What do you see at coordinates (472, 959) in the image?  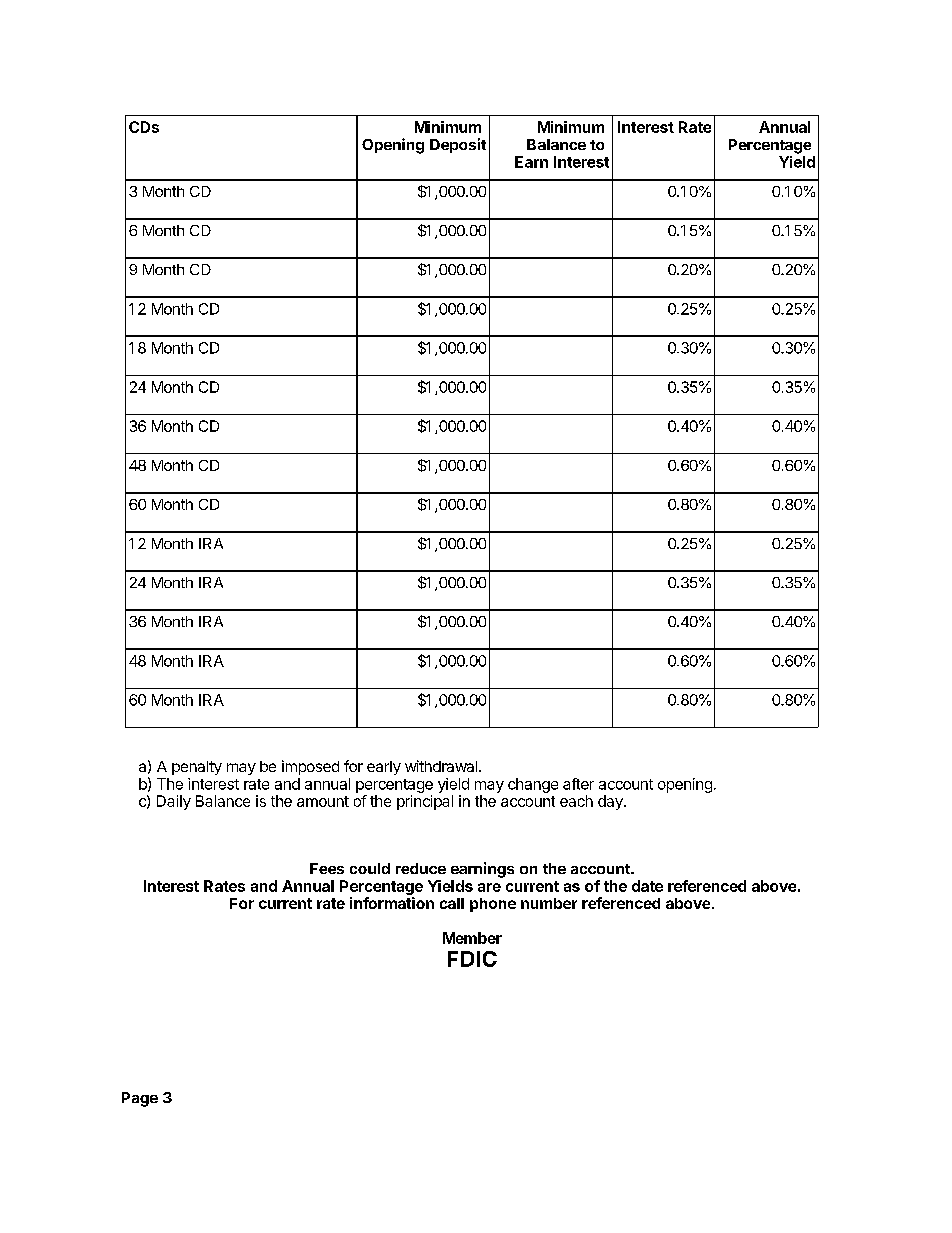 I see `FDIC` at bounding box center [472, 959].
